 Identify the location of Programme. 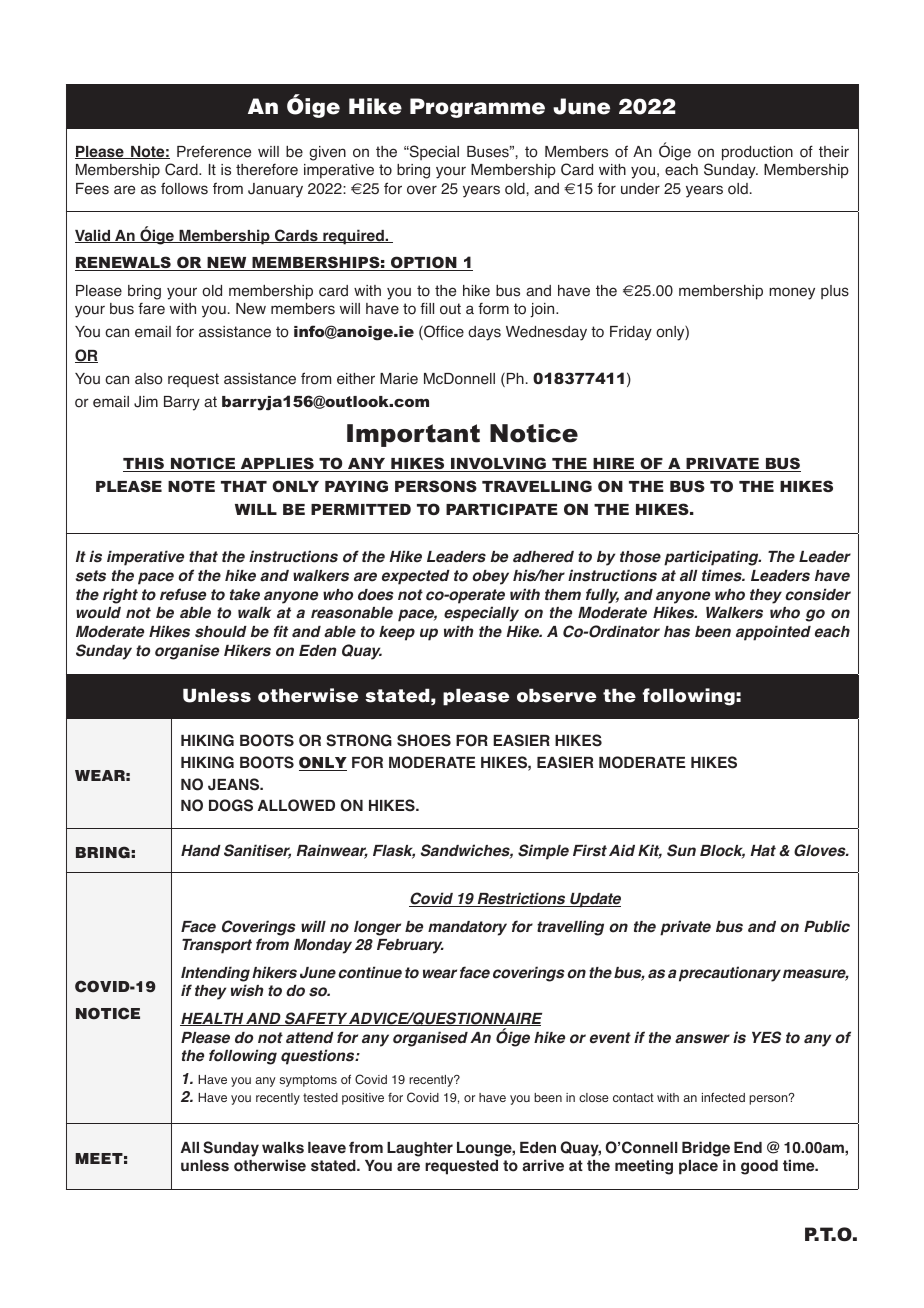
(477, 108).
